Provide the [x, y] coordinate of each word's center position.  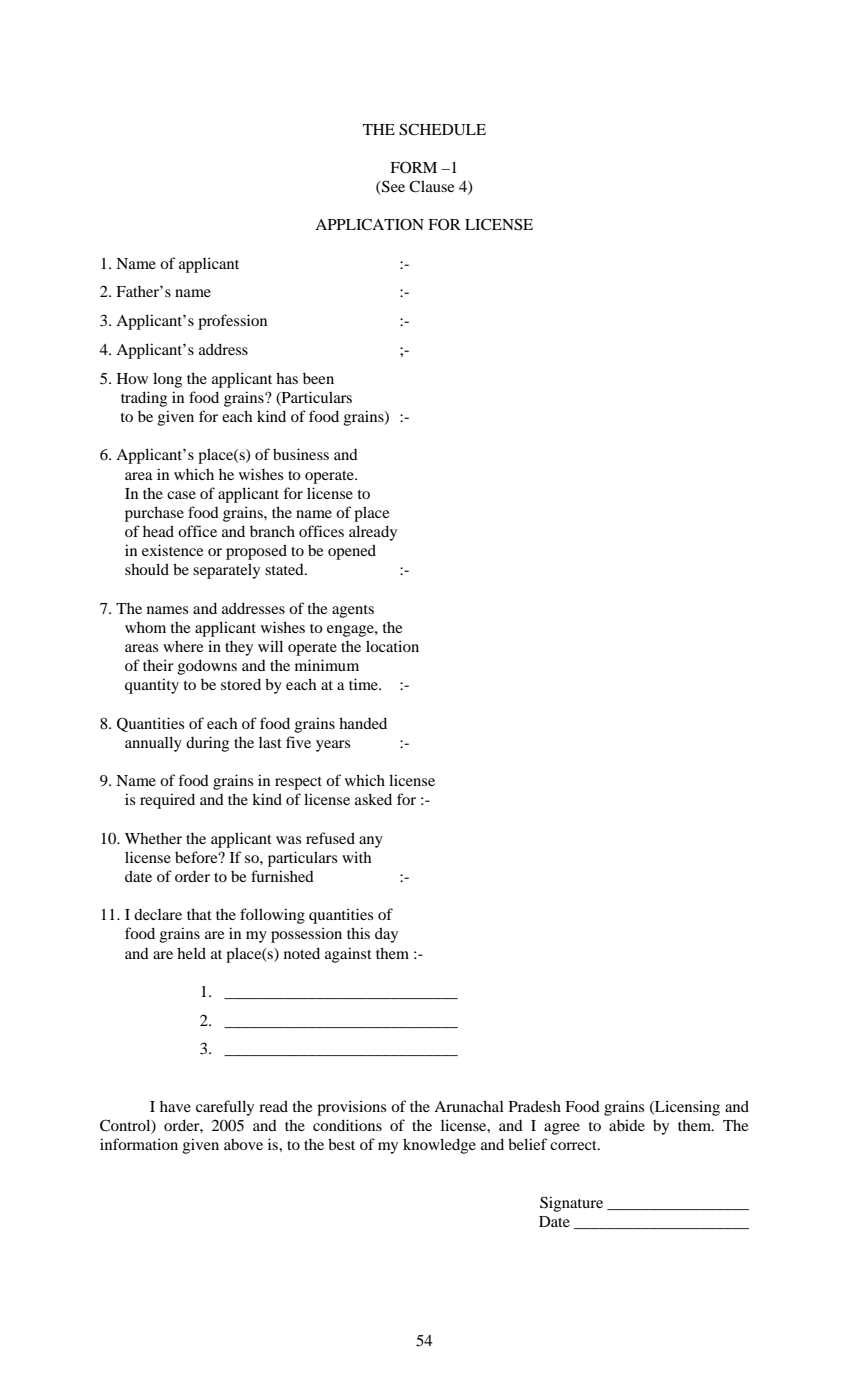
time [364, 684]
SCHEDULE [442, 129]
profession [232, 322]
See [392, 187]
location [392, 646]
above [243, 1144]
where [183, 646]
